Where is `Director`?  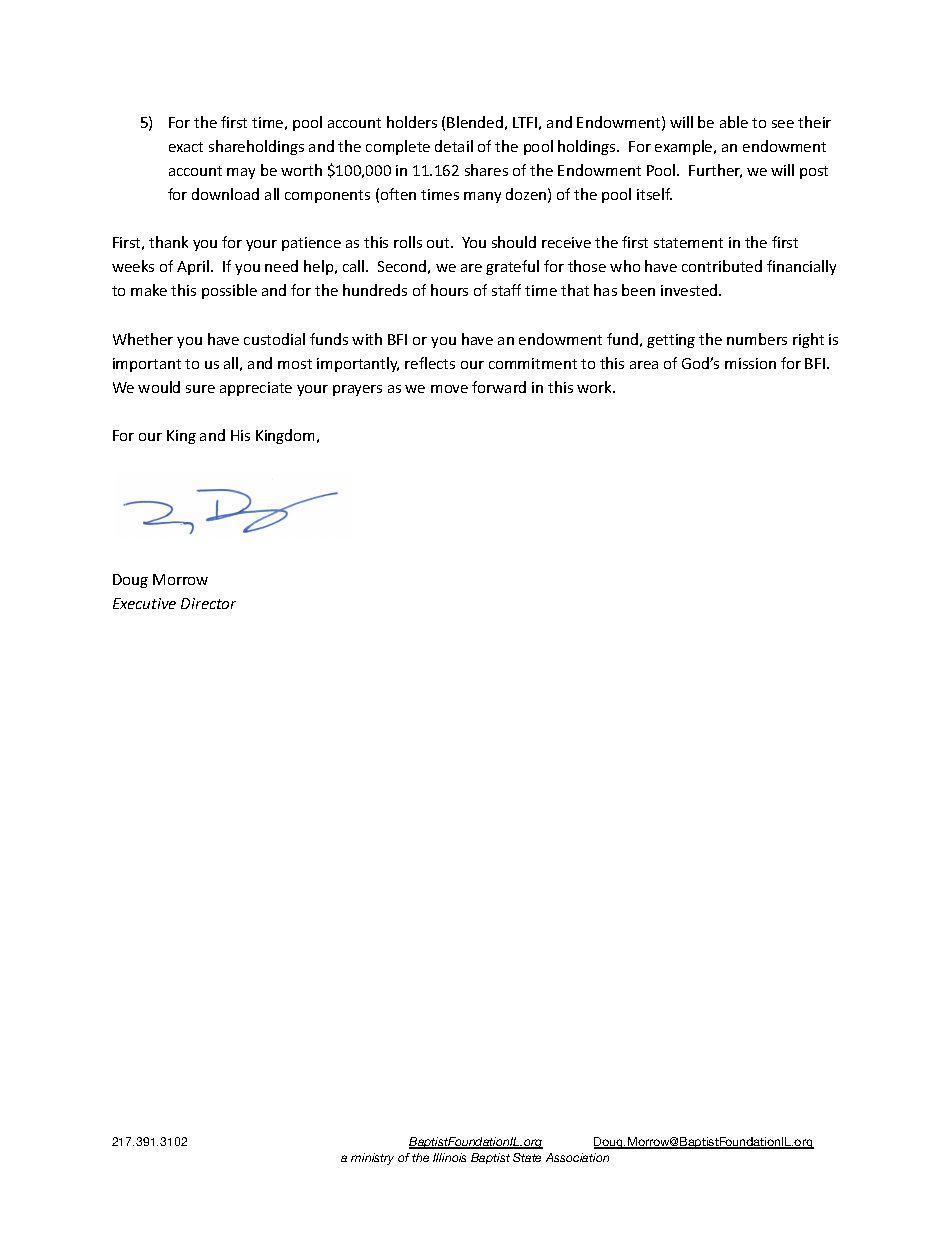 Director is located at coordinates (208, 603).
